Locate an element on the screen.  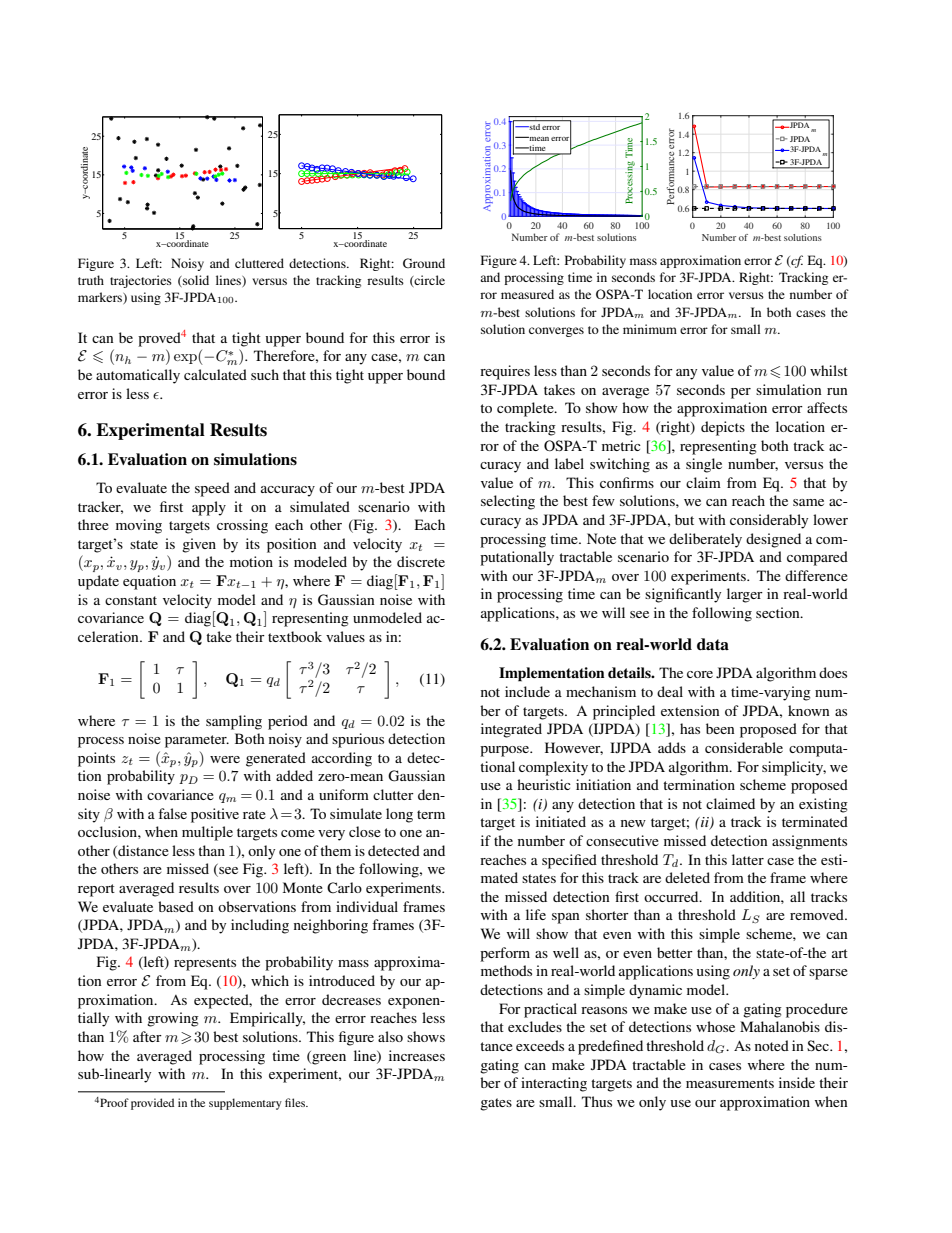
minimum is located at coordinates (650, 329).
